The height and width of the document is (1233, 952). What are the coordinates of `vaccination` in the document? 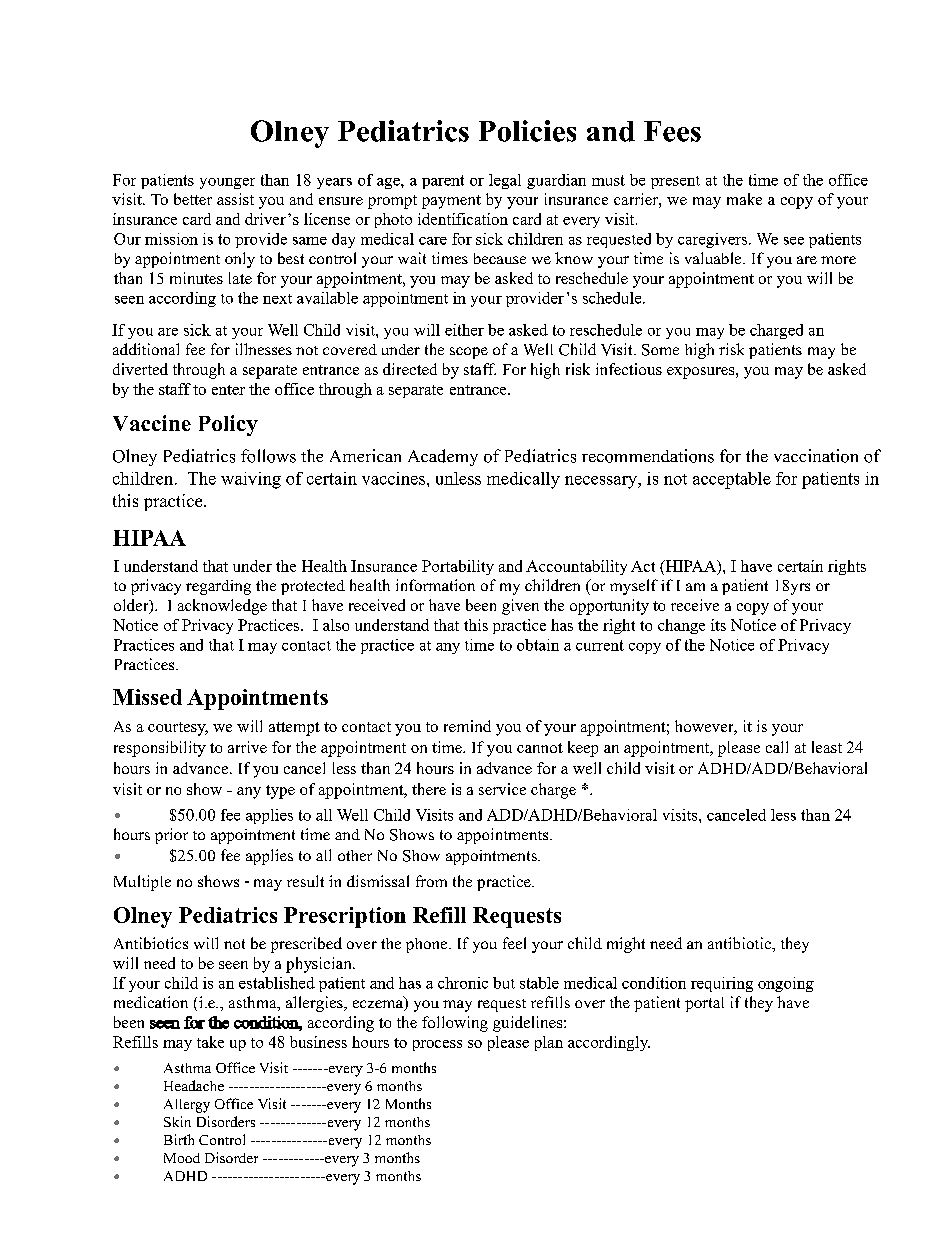 It's located at (816, 456).
